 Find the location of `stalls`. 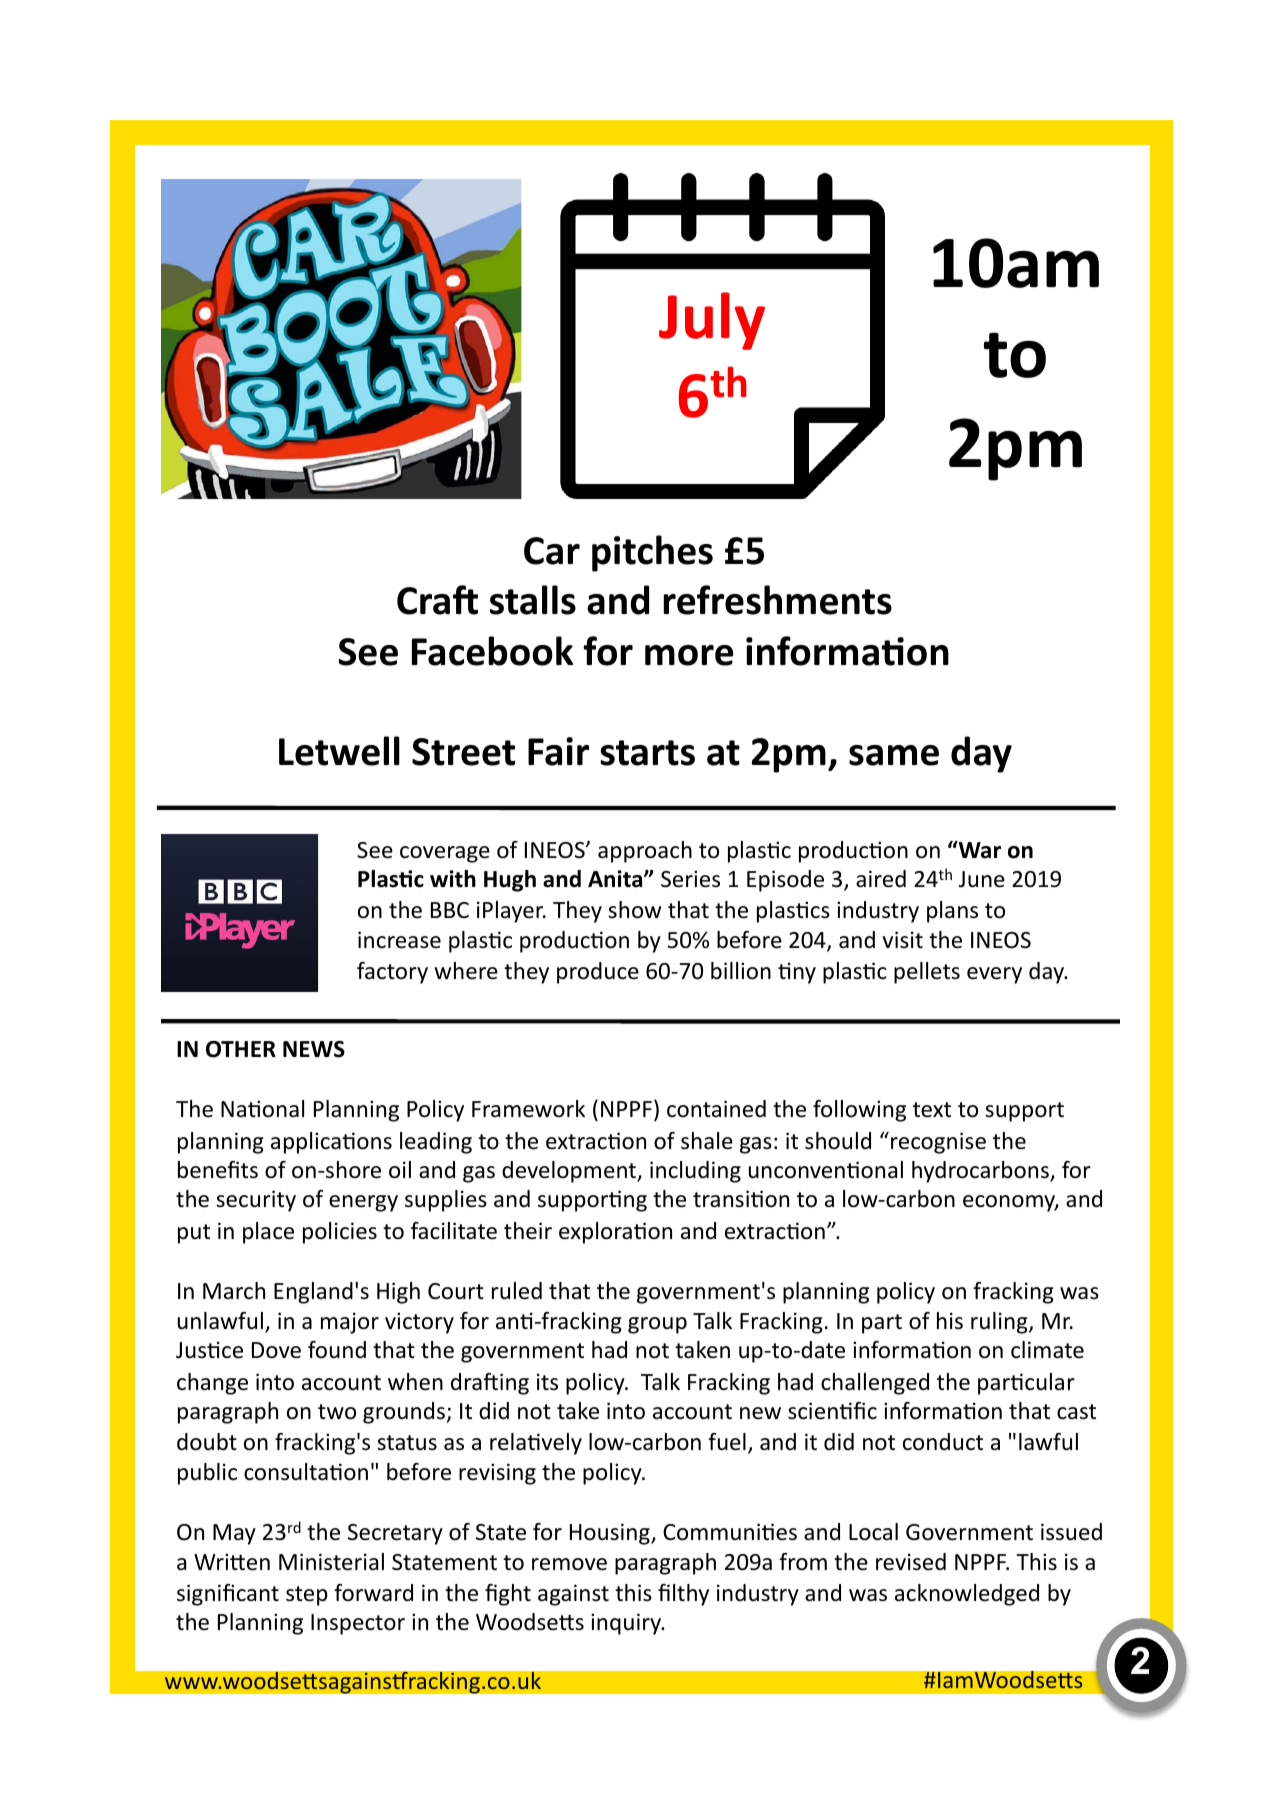

stalls is located at coordinates (533, 600).
